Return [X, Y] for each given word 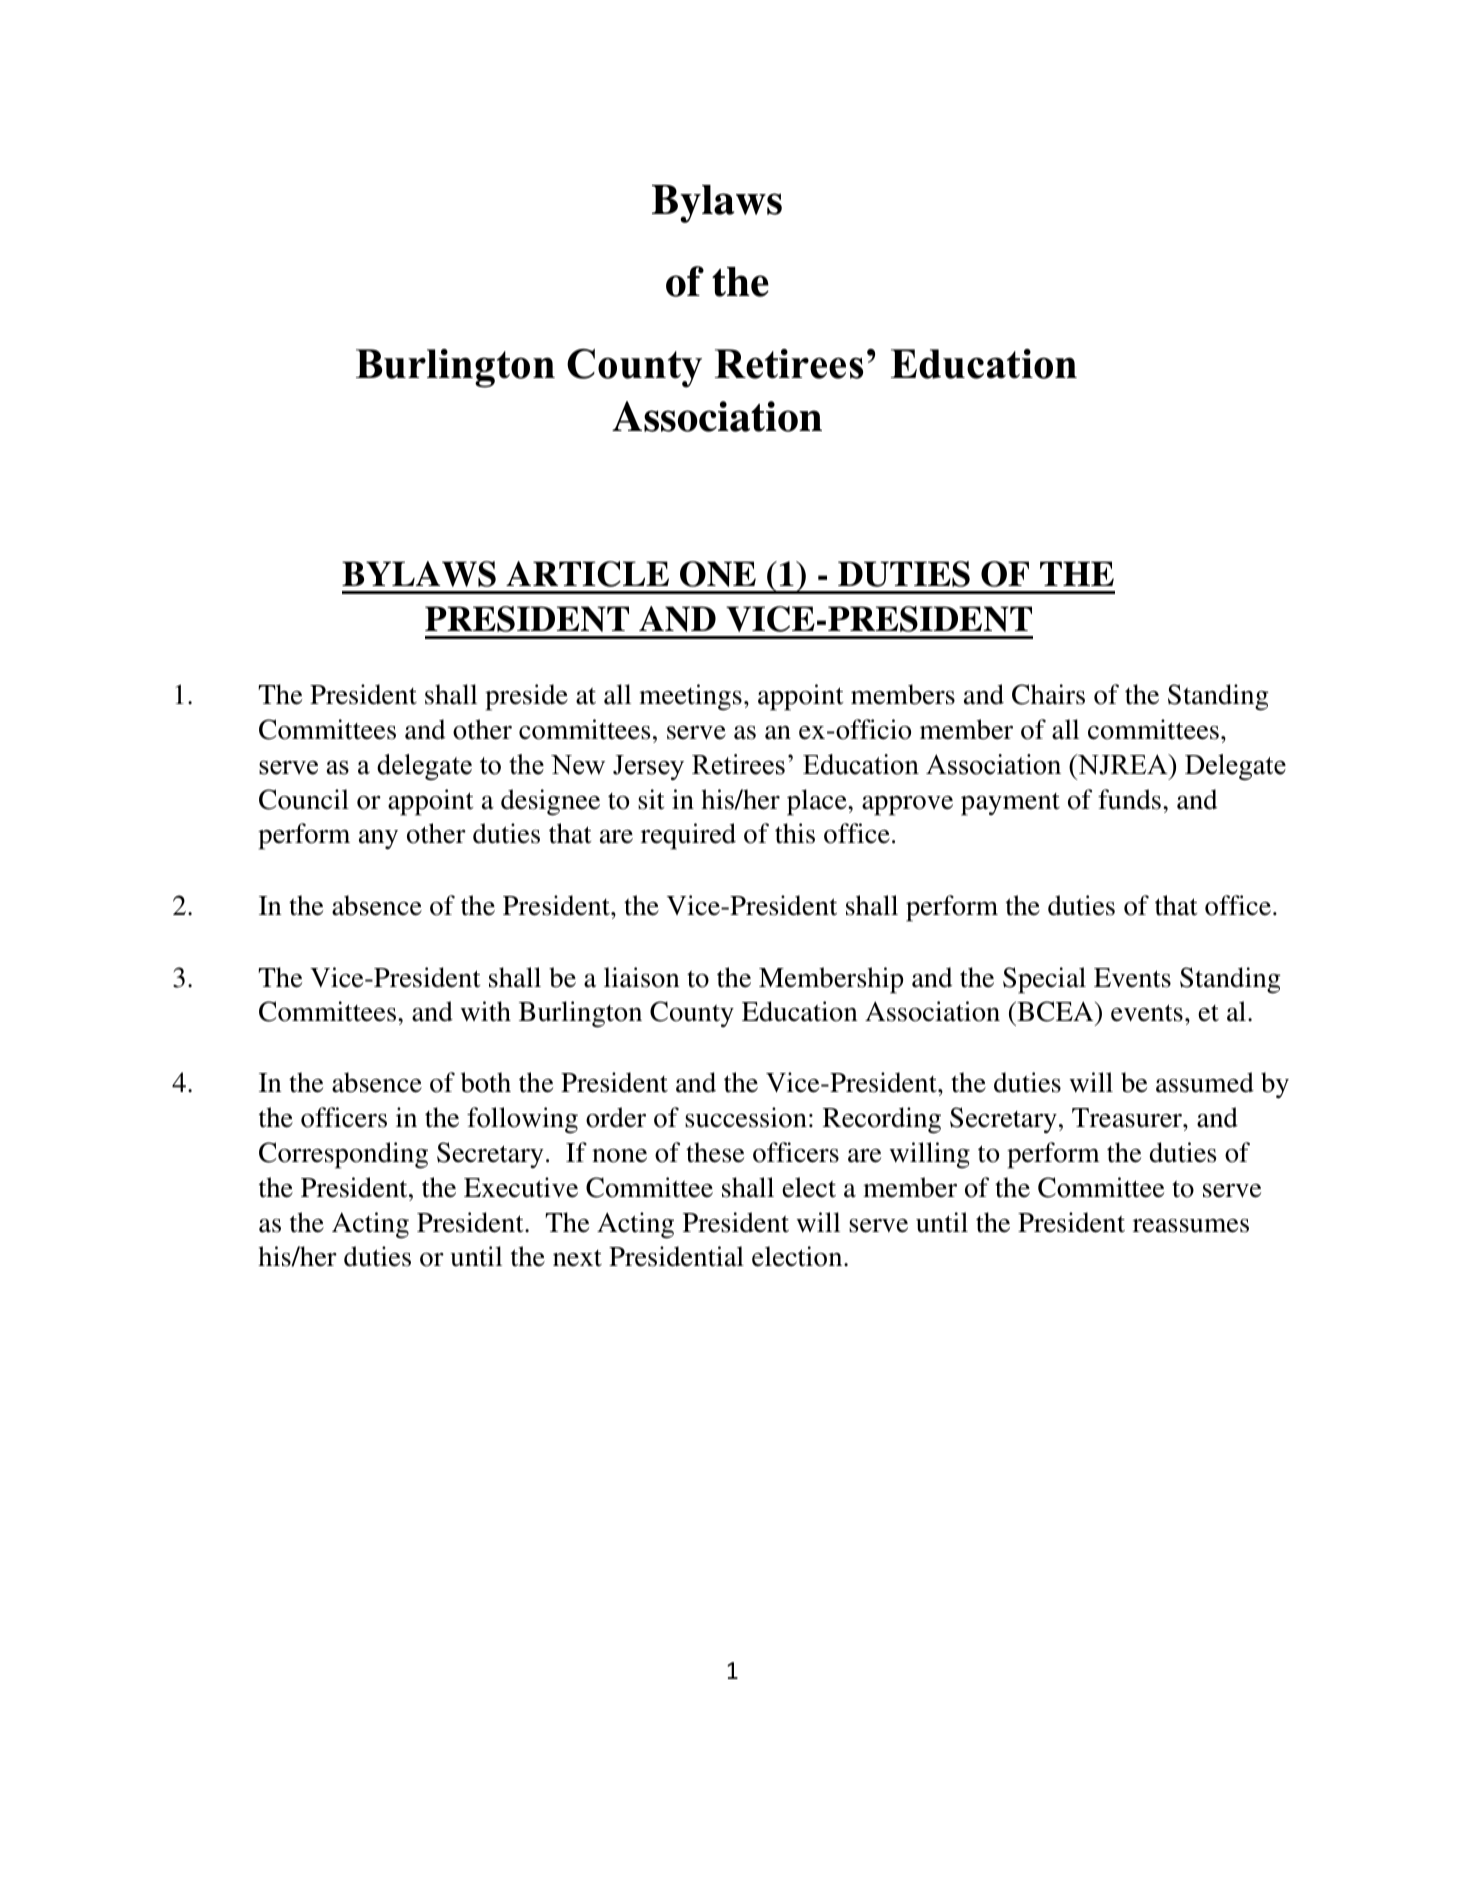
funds [1129, 799]
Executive [521, 1187]
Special [1044, 980]
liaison [642, 977]
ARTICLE [587, 574]
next [577, 1258]
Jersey [648, 767]
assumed [1205, 1082]
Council [304, 799]
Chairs [1048, 694]
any [378, 840]
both [486, 1082]
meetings [690, 697]
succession [746, 1117]
